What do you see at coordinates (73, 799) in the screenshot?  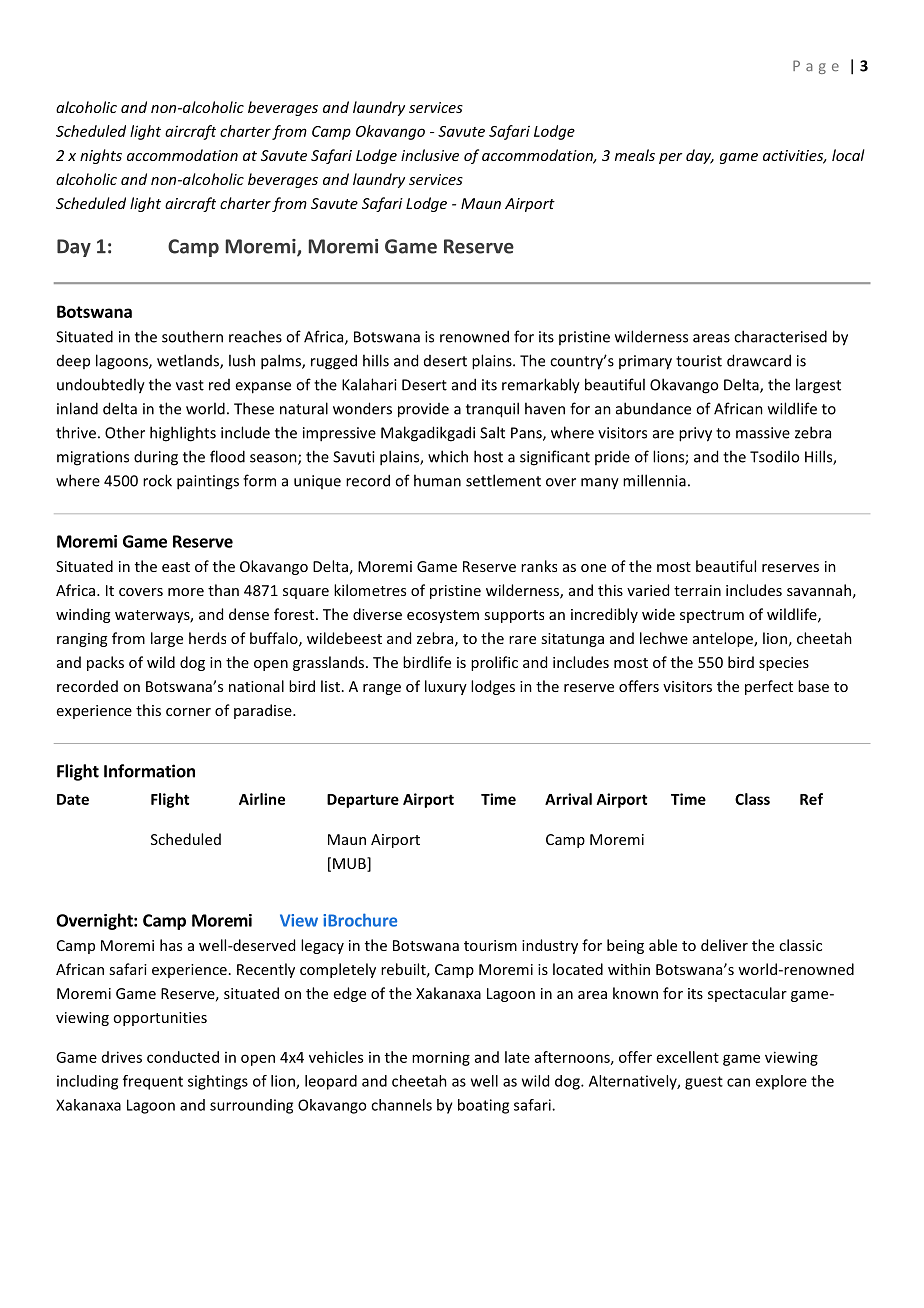 I see `Date` at bounding box center [73, 799].
